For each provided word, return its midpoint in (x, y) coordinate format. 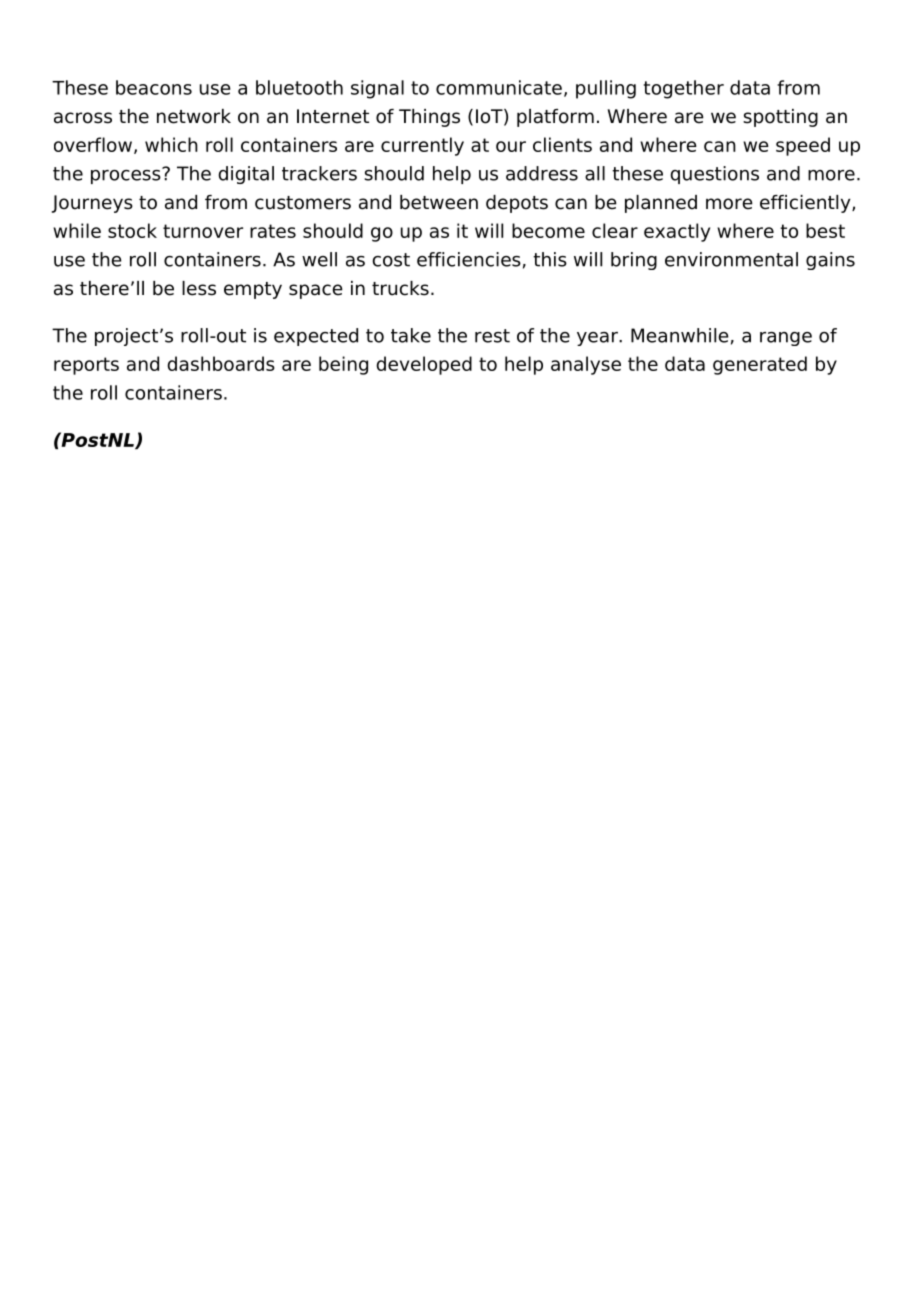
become (548, 230)
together (684, 89)
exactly (677, 232)
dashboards (221, 363)
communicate (499, 87)
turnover (203, 231)
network (194, 116)
